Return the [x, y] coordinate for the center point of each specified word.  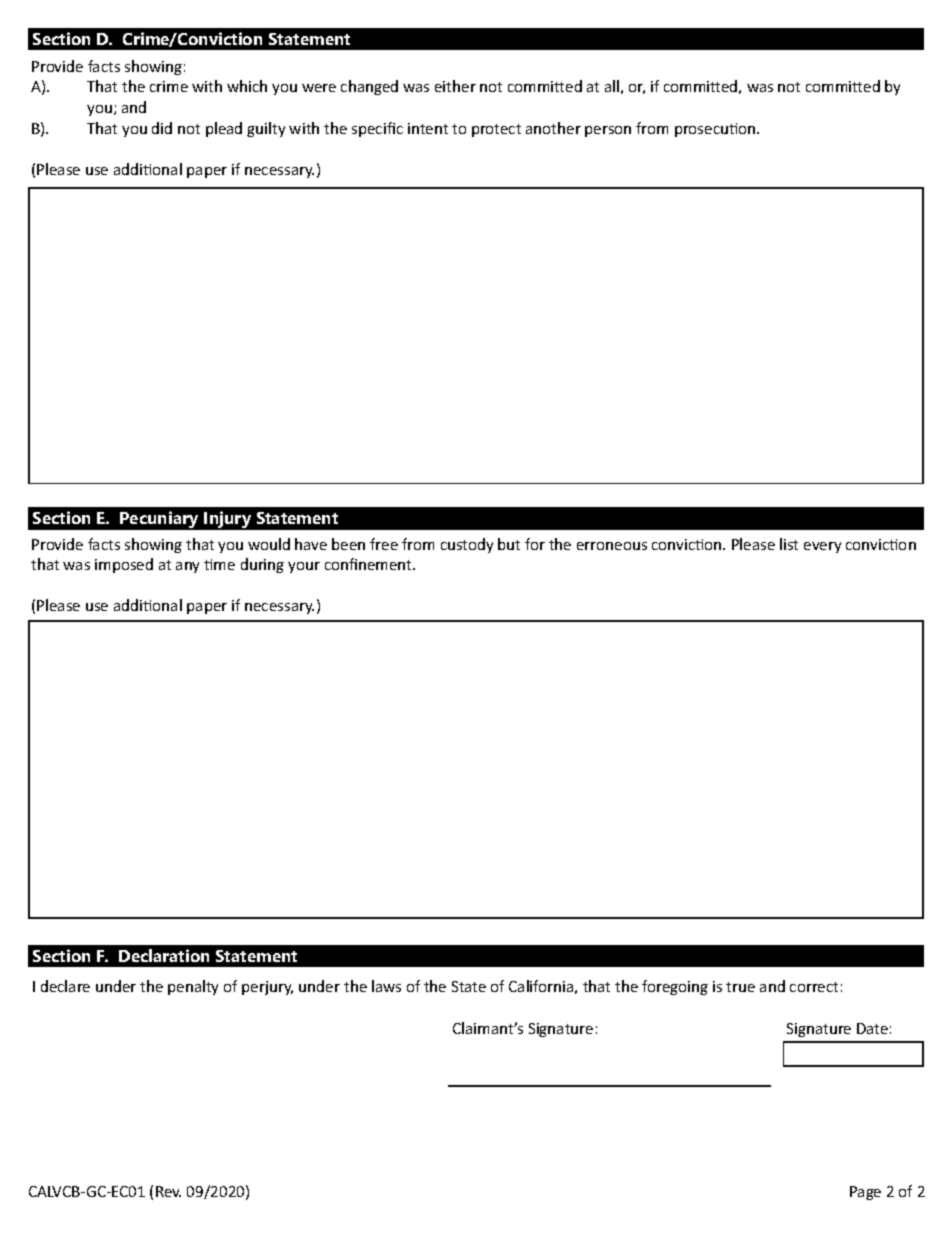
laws [386, 986]
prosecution [716, 130]
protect [496, 130]
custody [467, 545]
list [789, 544]
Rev [168, 1191]
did [162, 128]
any [187, 567]
